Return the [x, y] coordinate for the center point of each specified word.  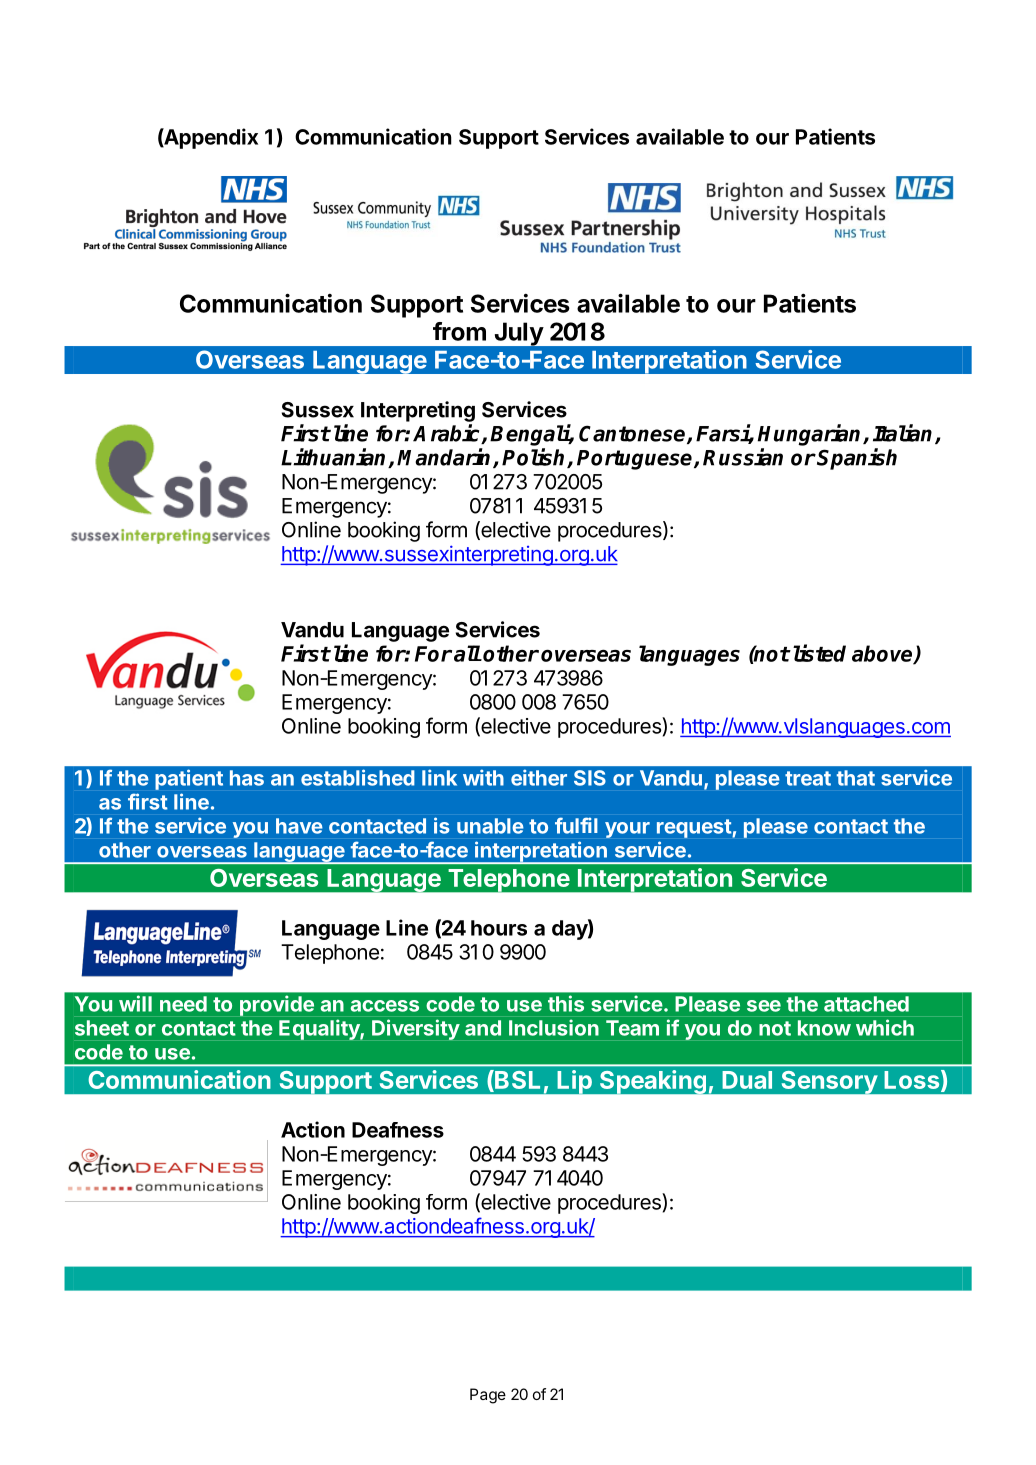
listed [818, 653]
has [247, 778]
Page [488, 1396]
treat [808, 778]
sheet [102, 1028]
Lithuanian [335, 458]
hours [499, 928]
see [764, 1006]
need [183, 1004]
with [483, 777]
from [459, 331]
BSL [516, 1081]
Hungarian [811, 435]
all [467, 653]
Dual [747, 1080]
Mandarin [445, 458]
